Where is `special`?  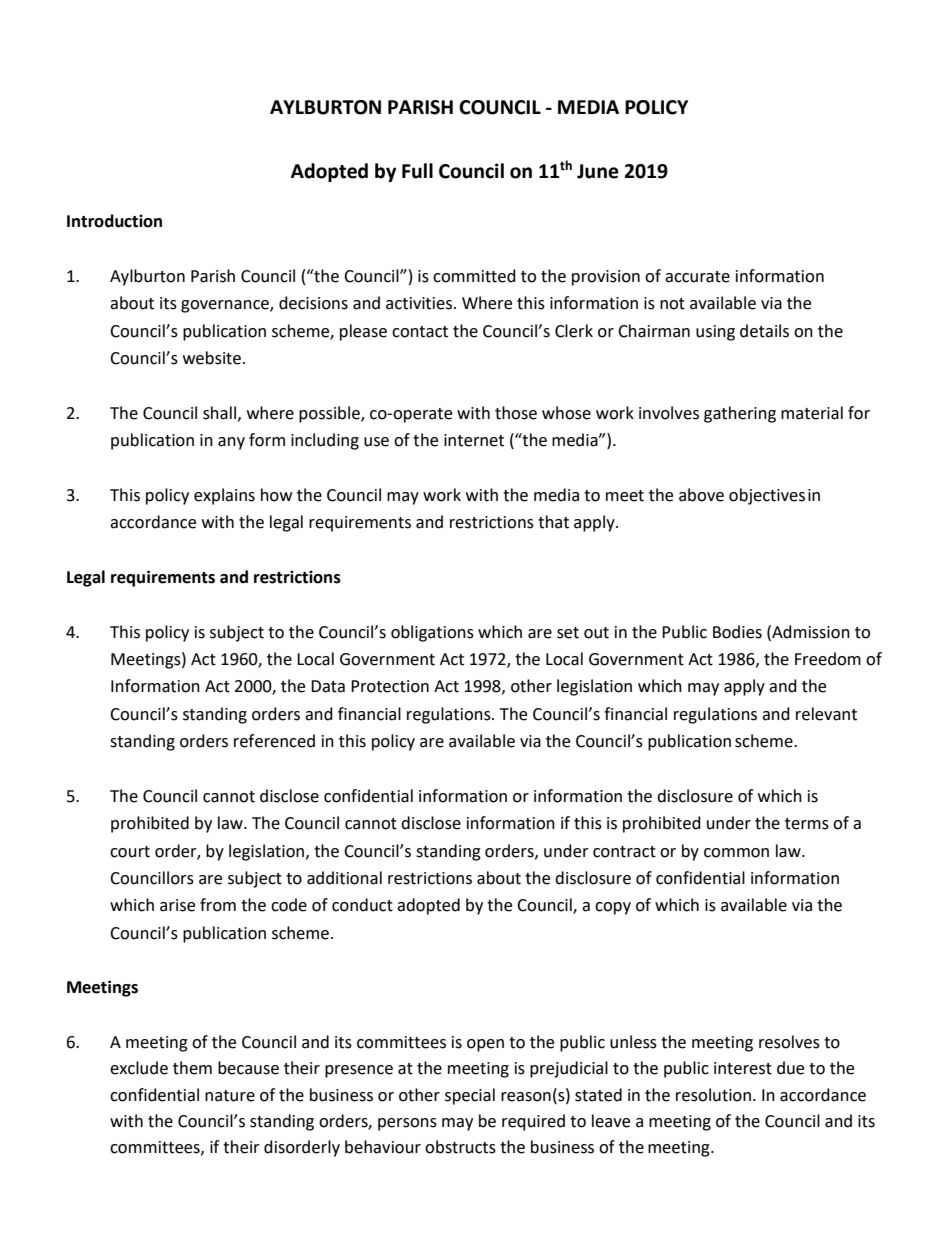
special is located at coordinates (470, 1096).
